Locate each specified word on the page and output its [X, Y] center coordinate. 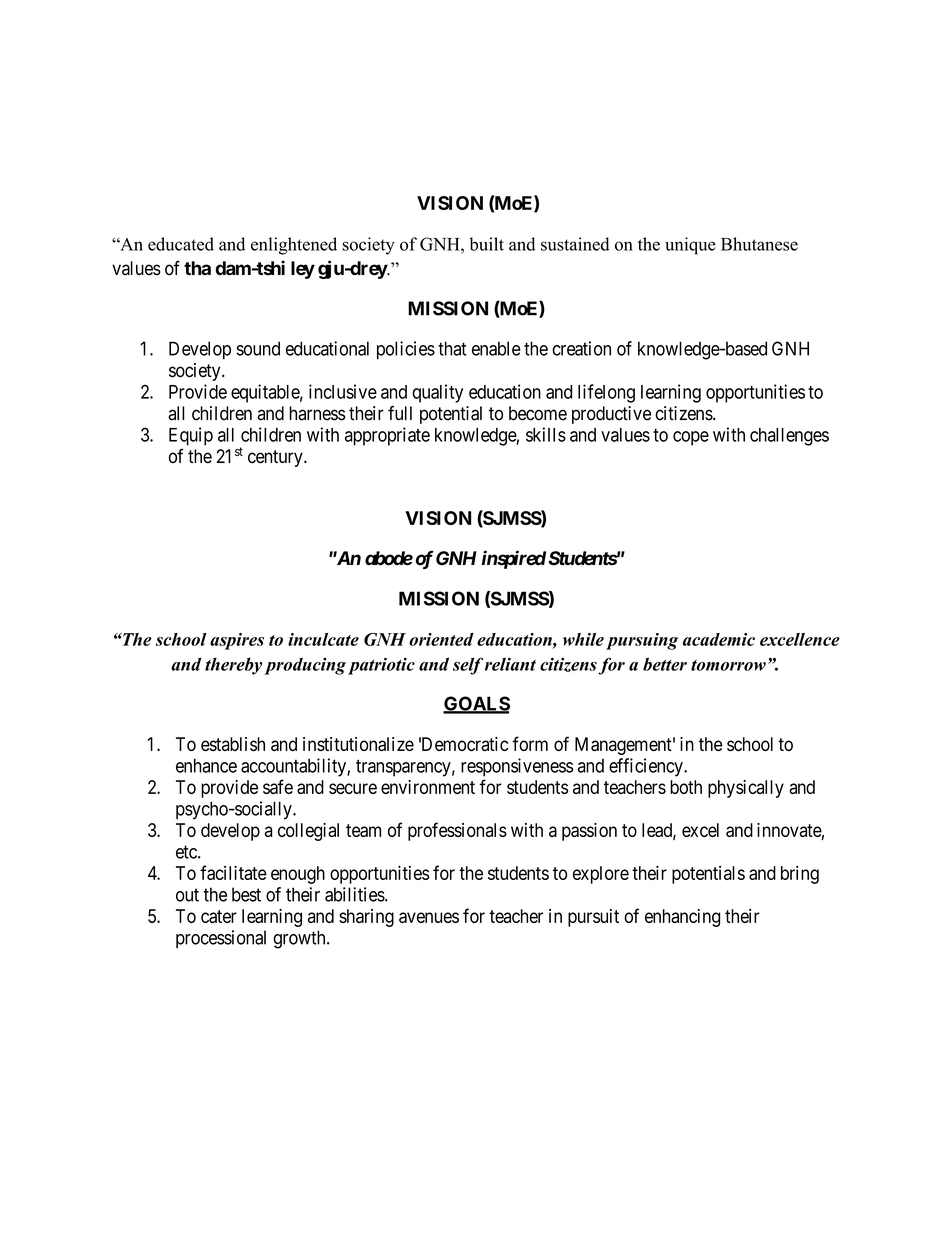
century [276, 458]
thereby [233, 666]
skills [546, 434]
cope [691, 438]
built [486, 244]
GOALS [476, 704]
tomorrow [728, 665]
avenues [429, 917]
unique [690, 246]
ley [303, 270]
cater [219, 916]
